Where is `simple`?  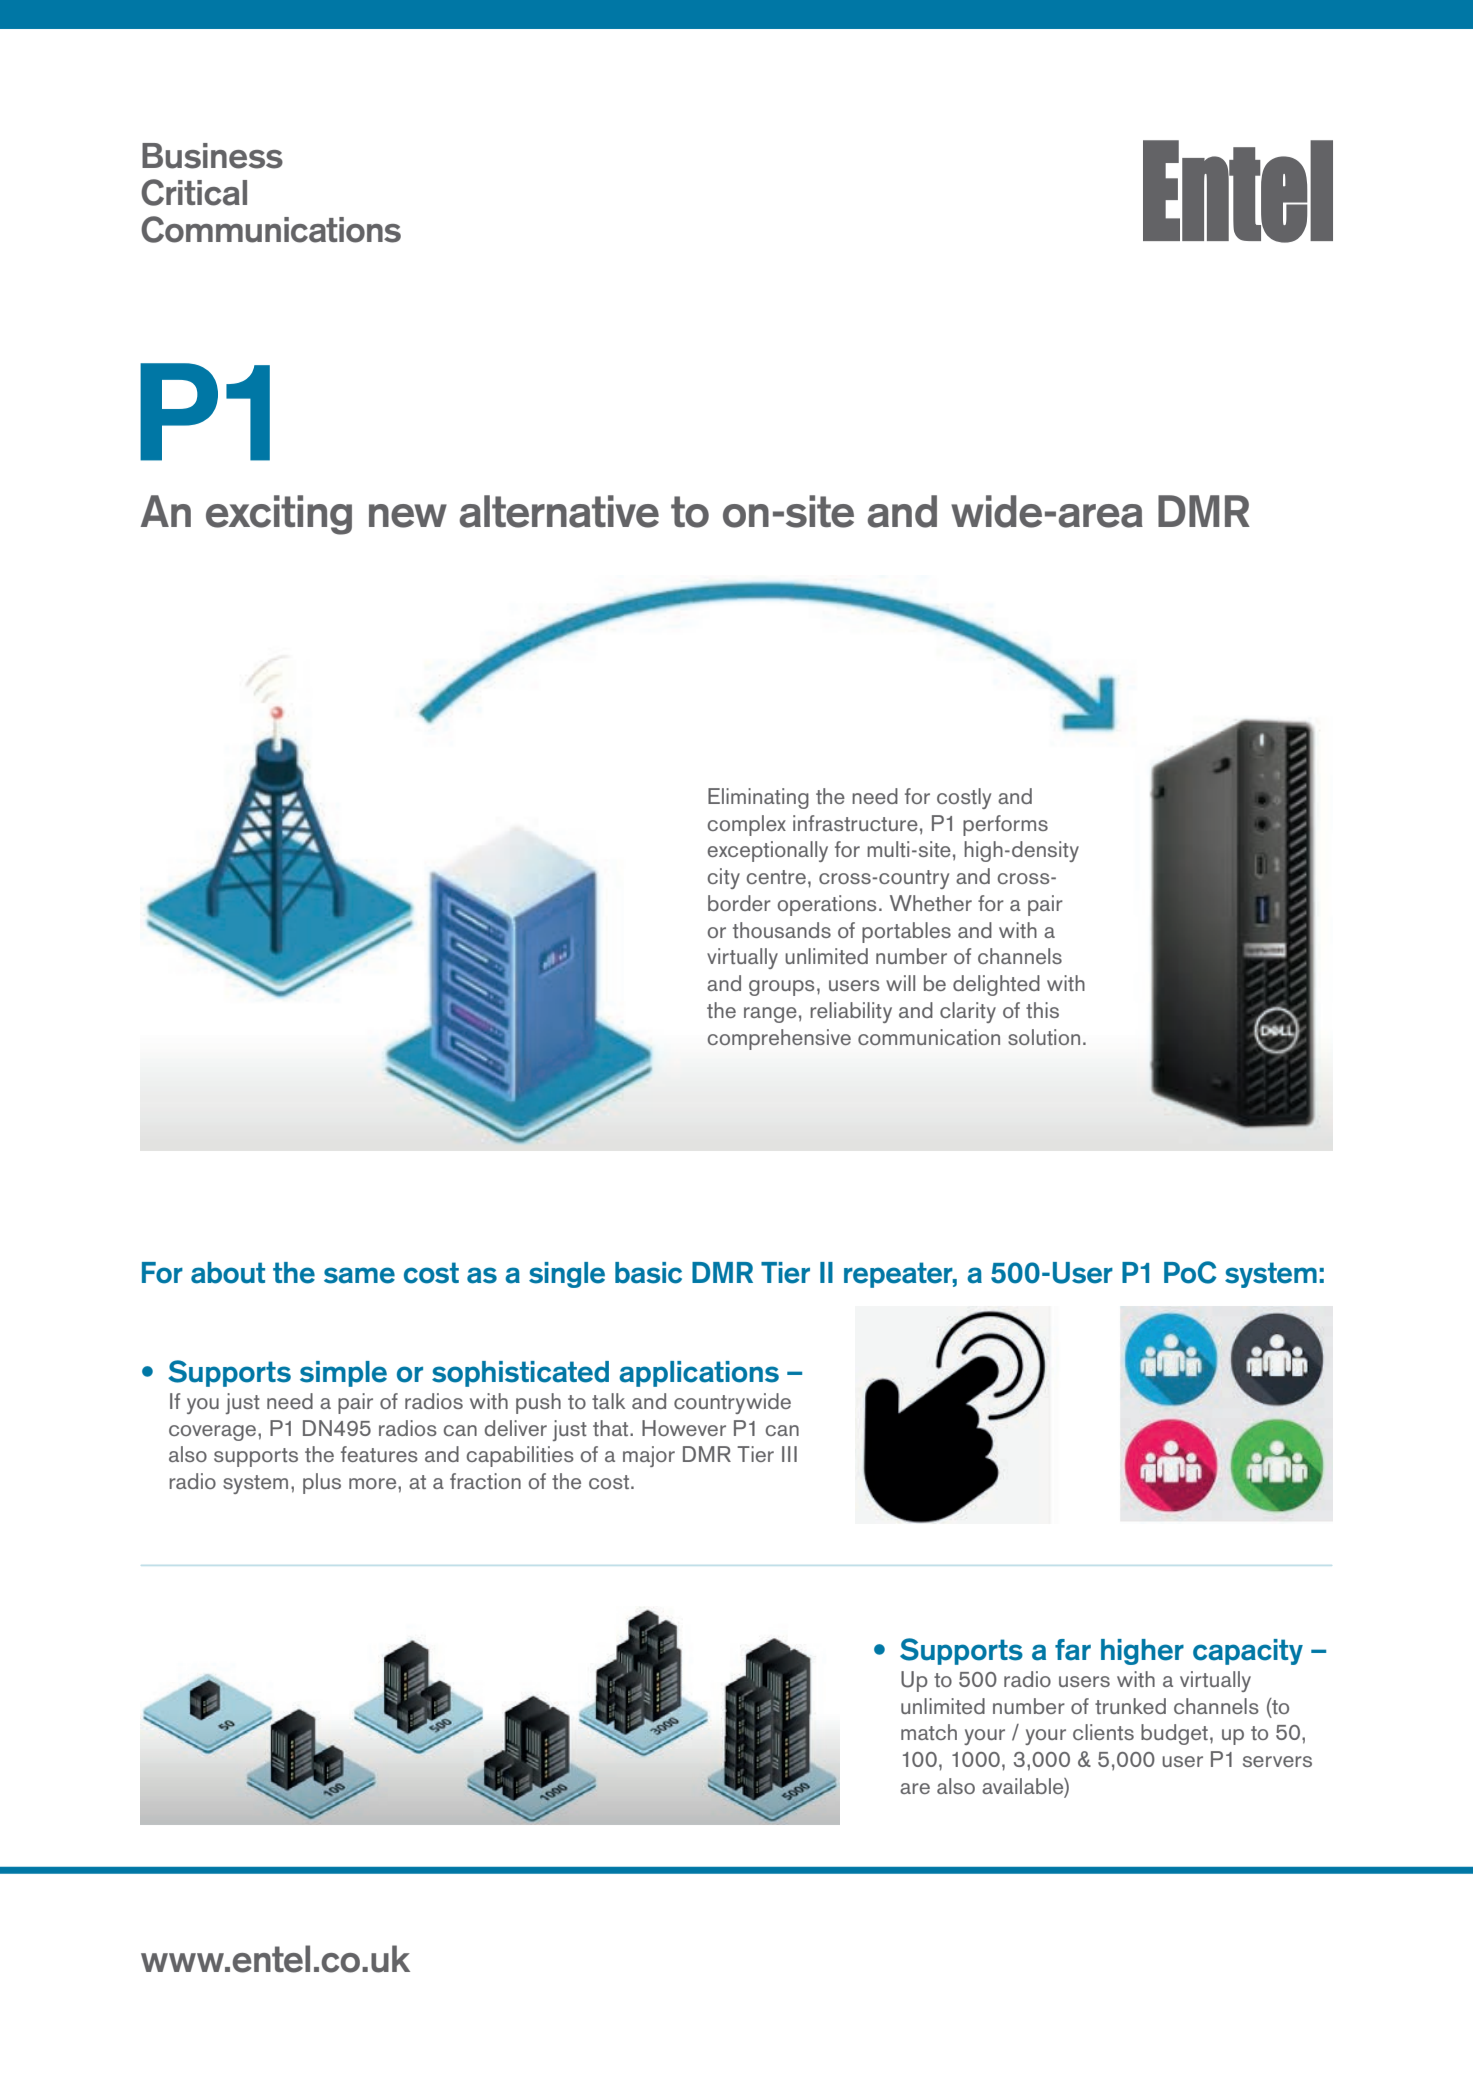
simple is located at coordinates (343, 1374).
